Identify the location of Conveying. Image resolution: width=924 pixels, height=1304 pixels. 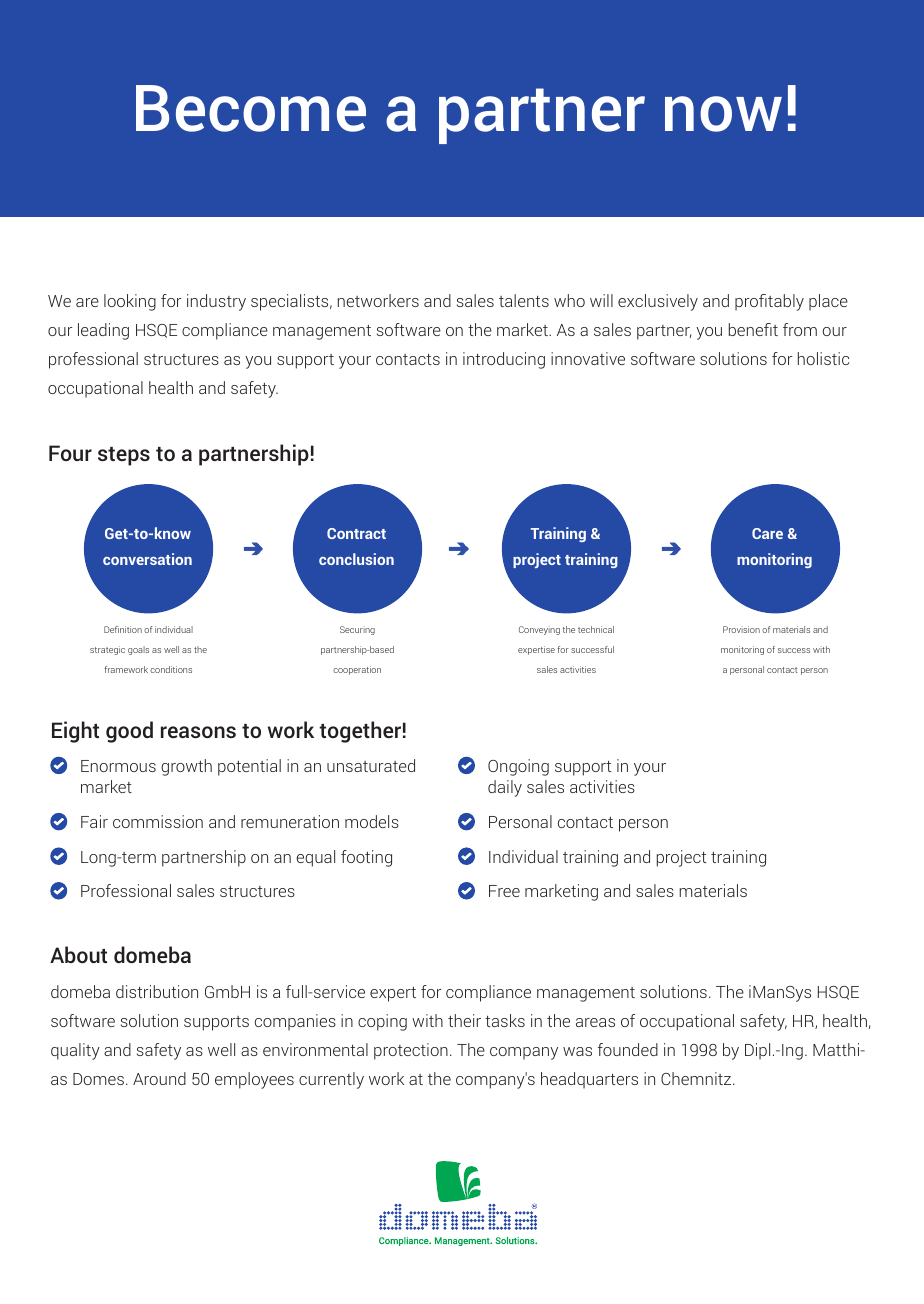
(539, 630).
